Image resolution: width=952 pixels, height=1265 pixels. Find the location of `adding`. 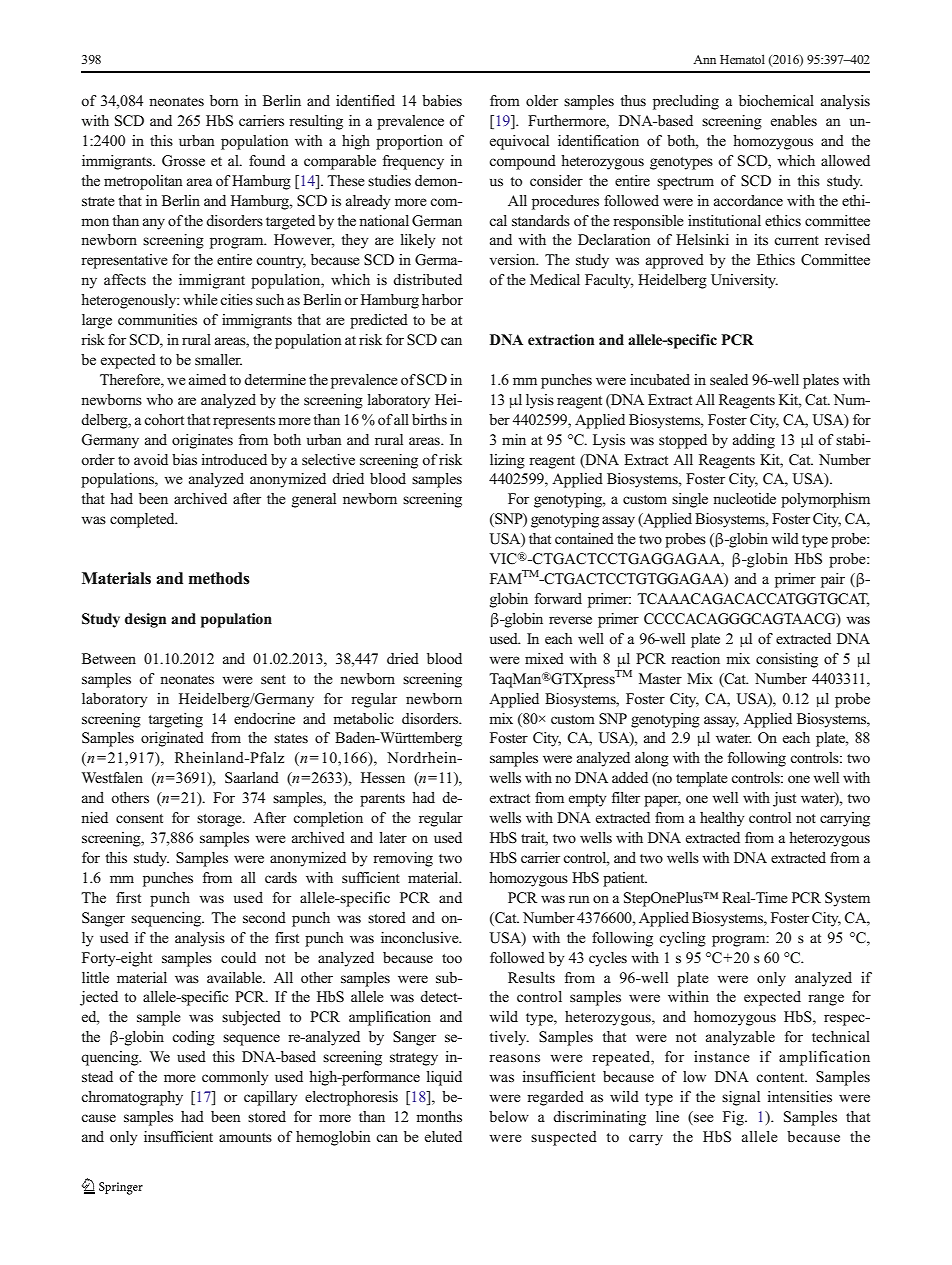

adding is located at coordinates (754, 441).
